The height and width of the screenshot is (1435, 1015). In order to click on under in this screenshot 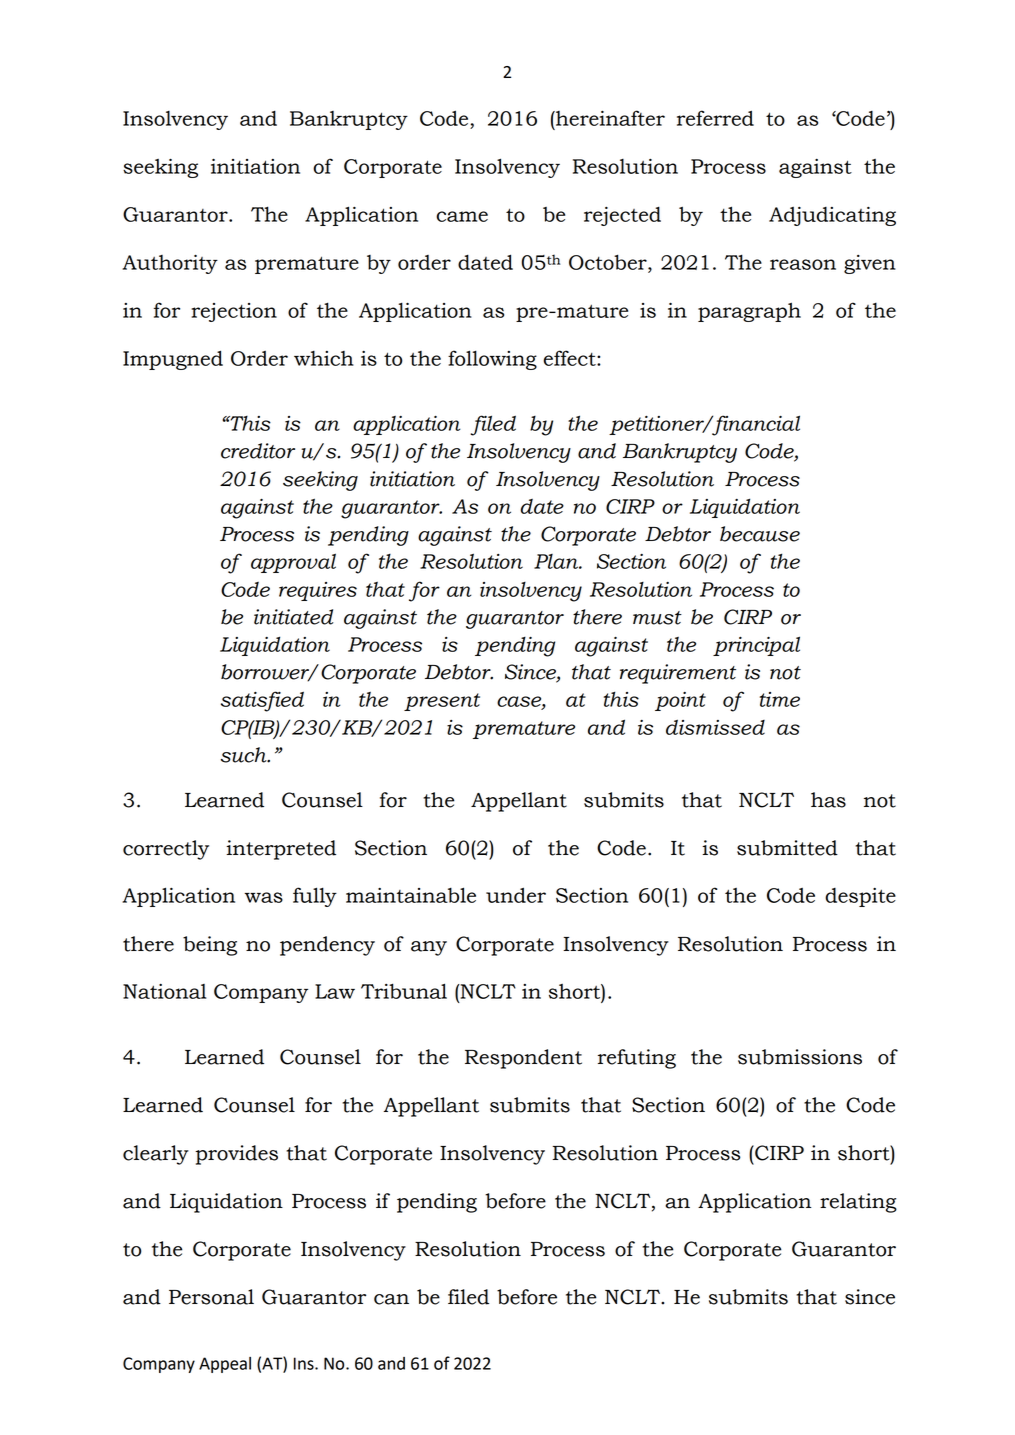, I will do `click(516, 895)`.
